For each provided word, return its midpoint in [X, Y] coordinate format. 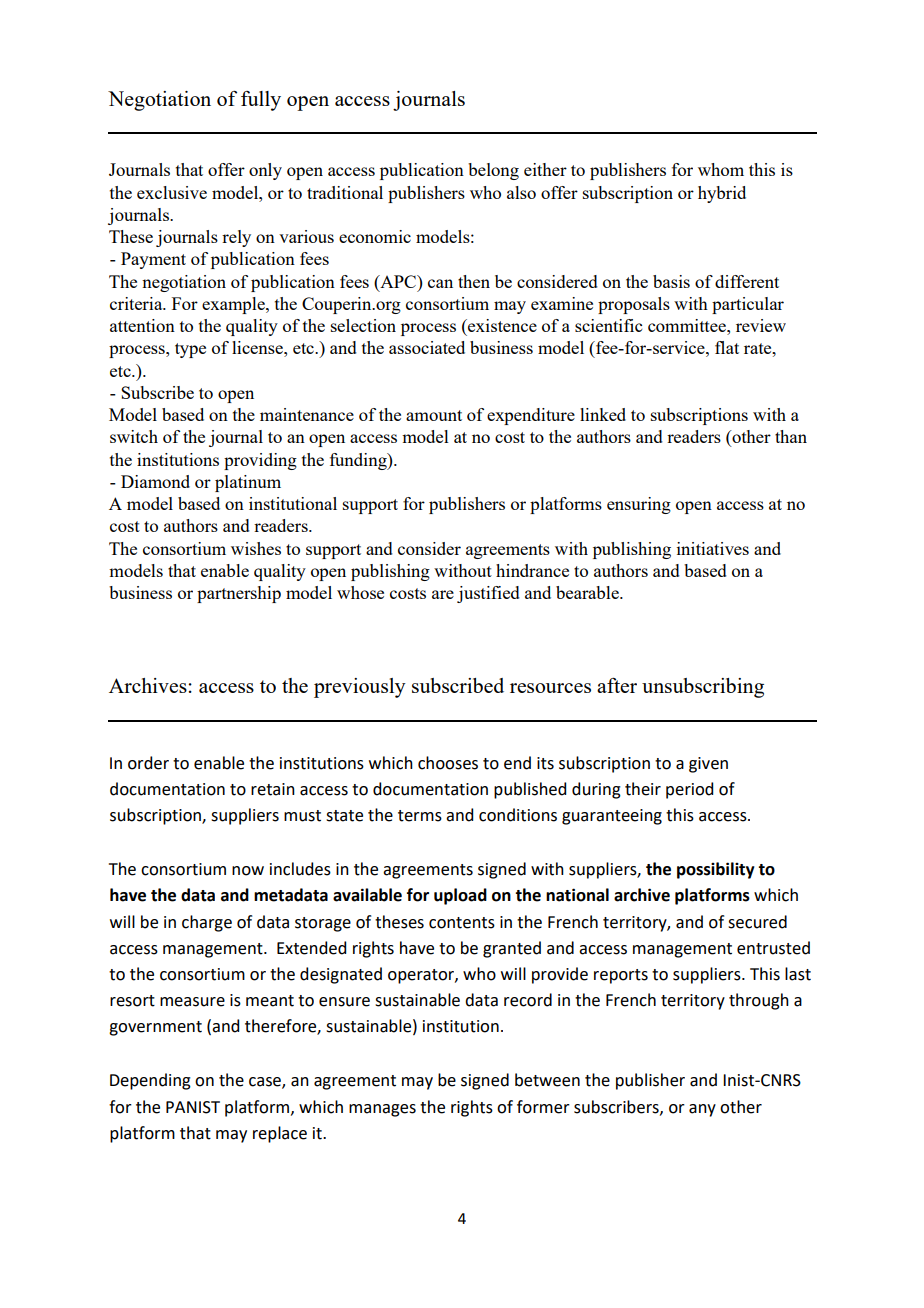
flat [727, 347]
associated [427, 347]
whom [721, 169]
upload [460, 896]
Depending [150, 1081]
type [190, 350]
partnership [239, 594]
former [543, 1107]
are [443, 594]
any [702, 1110]
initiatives [713, 548]
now [248, 871]
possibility [716, 870]
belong [493, 171]
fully [261, 101]
